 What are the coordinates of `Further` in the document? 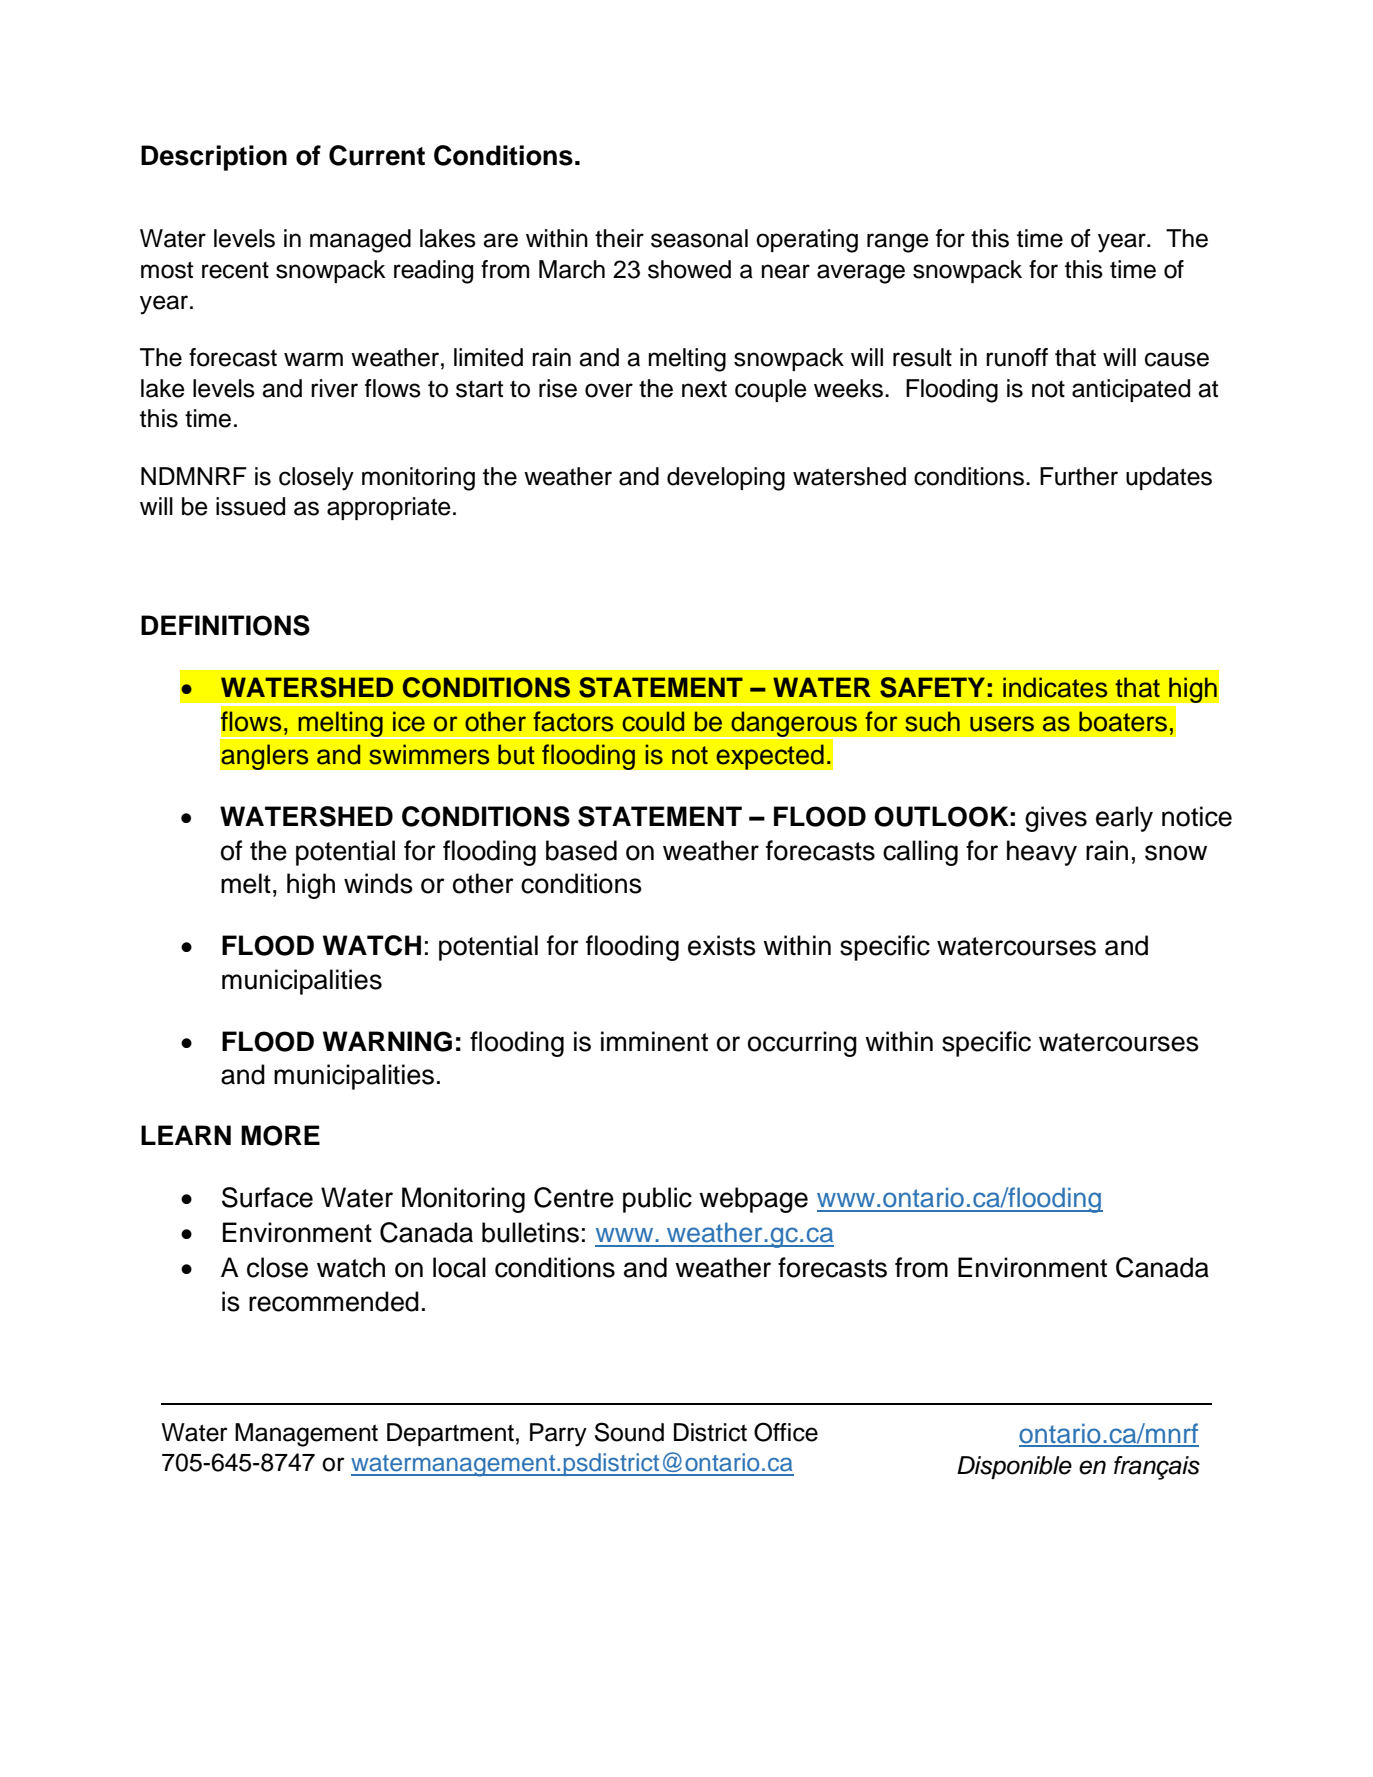 It's located at (1079, 476).
